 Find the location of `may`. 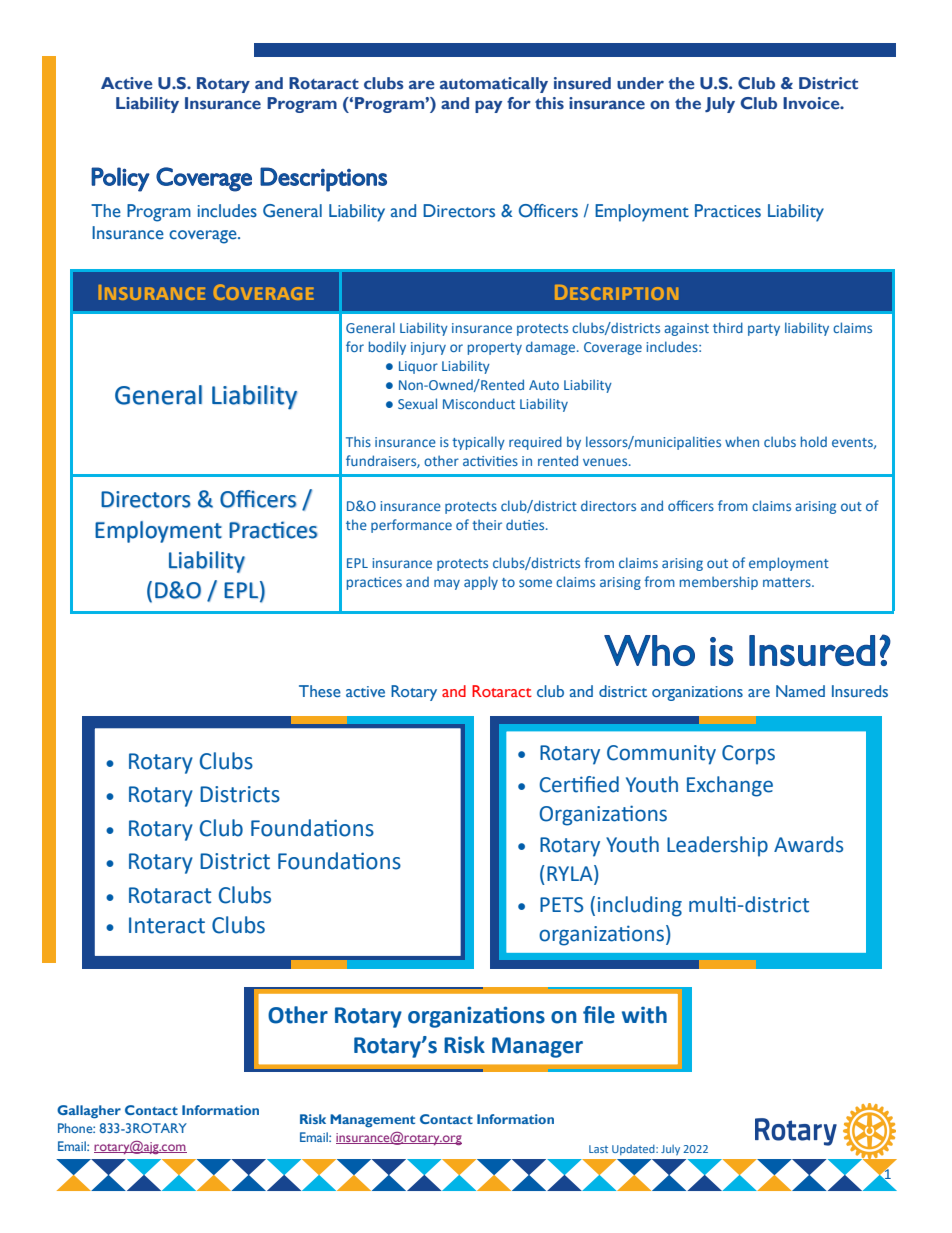

may is located at coordinates (447, 584).
